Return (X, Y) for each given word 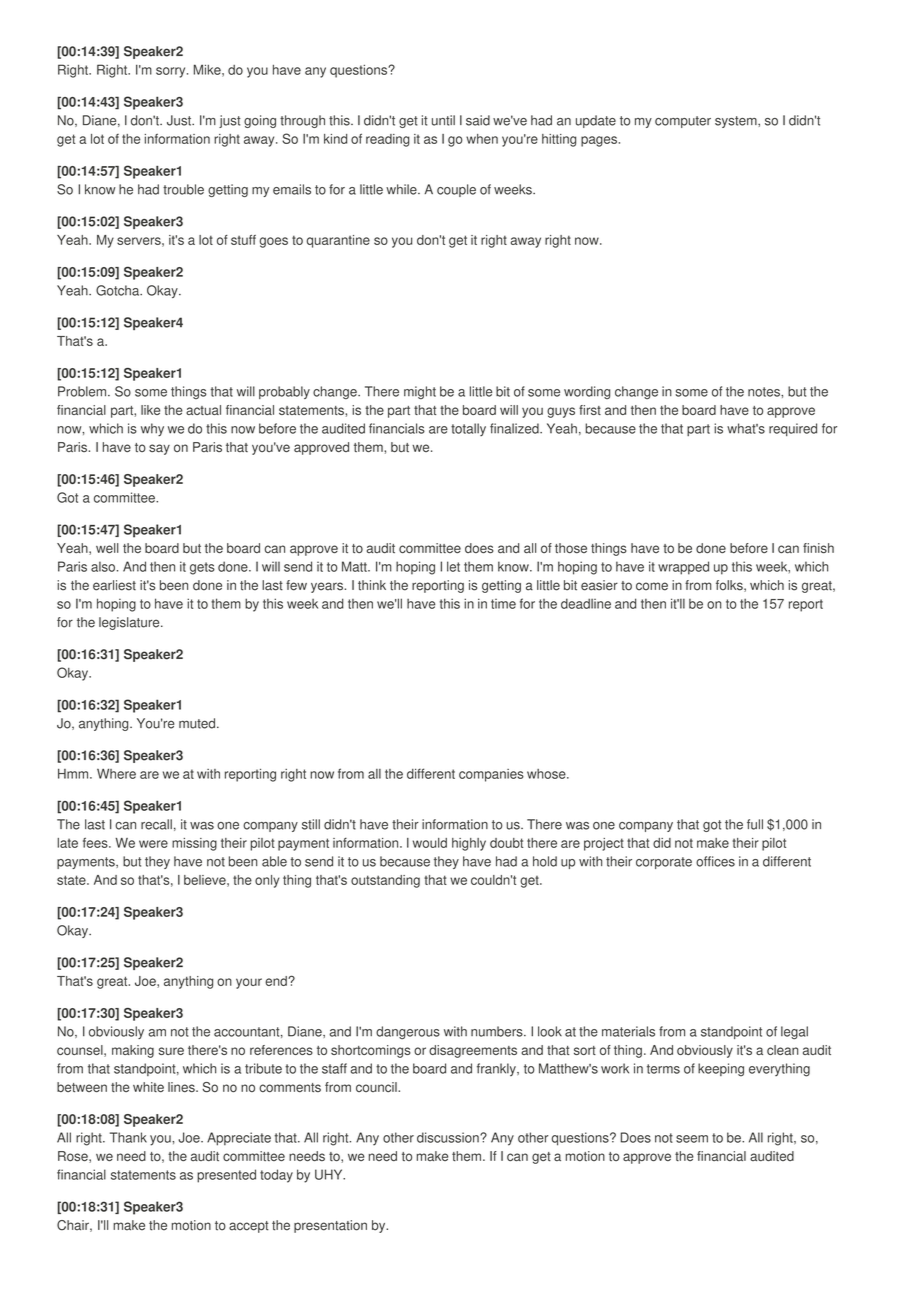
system (737, 122)
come (652, 586)
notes (765, 392)
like (150, 410)
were (153, 844)
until (443, 120)
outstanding (385, 881)
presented (226, 1176)
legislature (130, 623)
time (503, 604)
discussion (449, 1137)
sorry (172, 72)
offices (715, 861)
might (420, 392)
